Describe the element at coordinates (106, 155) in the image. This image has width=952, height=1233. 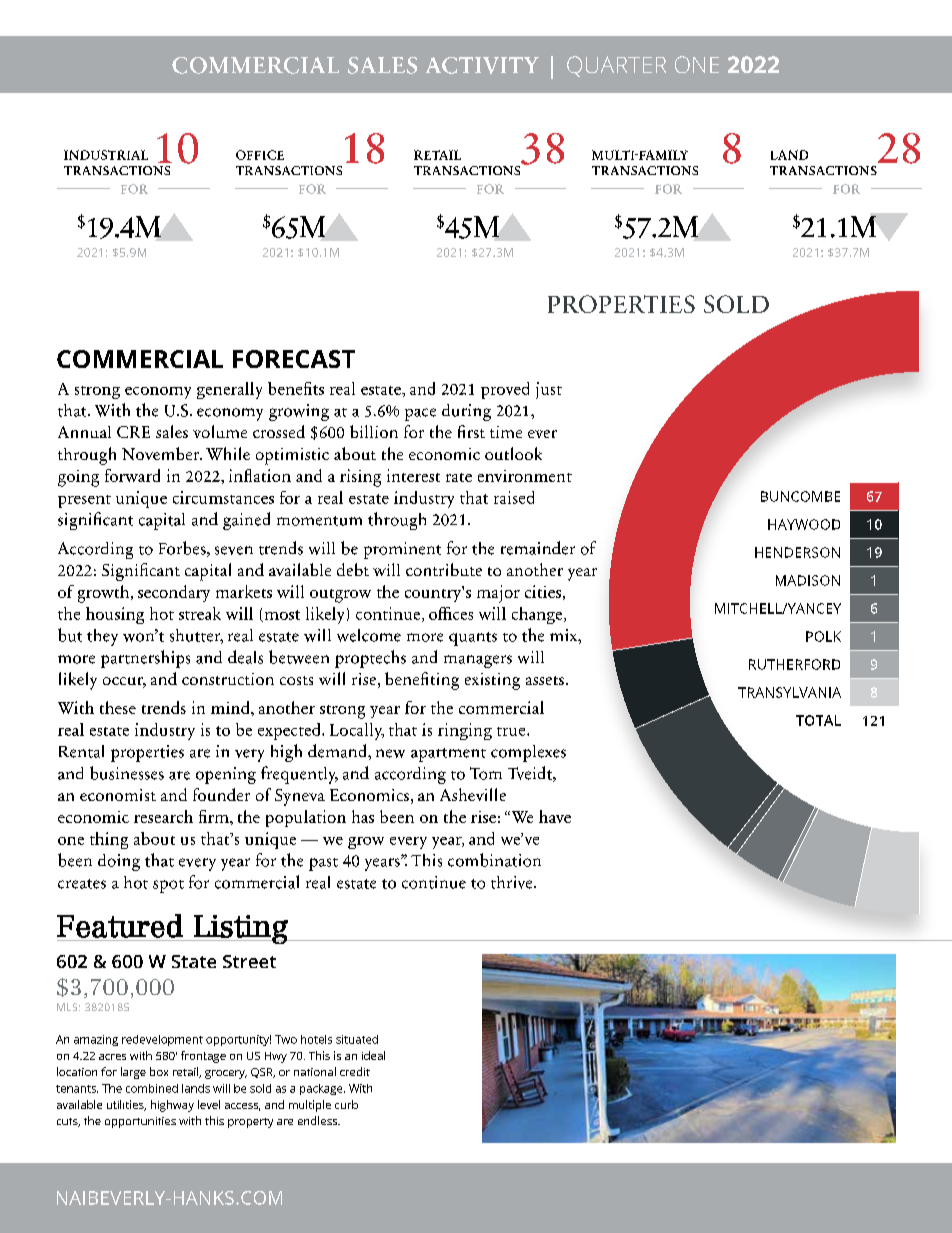
I see `INDUSTRIAL` at that location.
